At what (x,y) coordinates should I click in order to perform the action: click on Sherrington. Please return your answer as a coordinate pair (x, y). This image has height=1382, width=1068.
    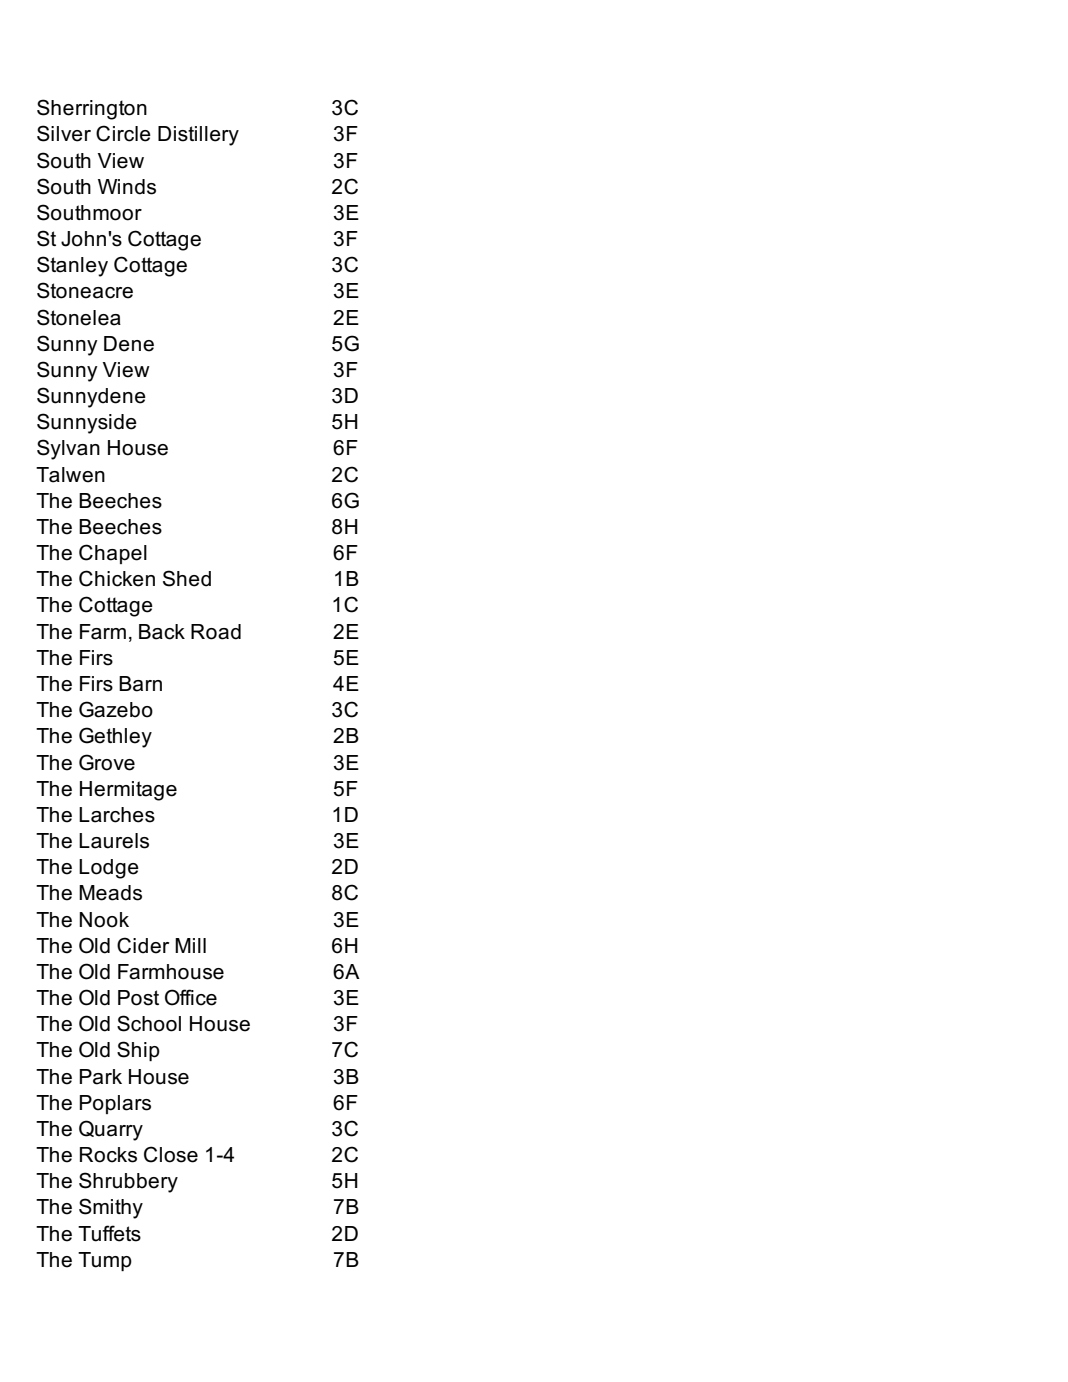
    Looking at the image, I should click on (92, 109).
